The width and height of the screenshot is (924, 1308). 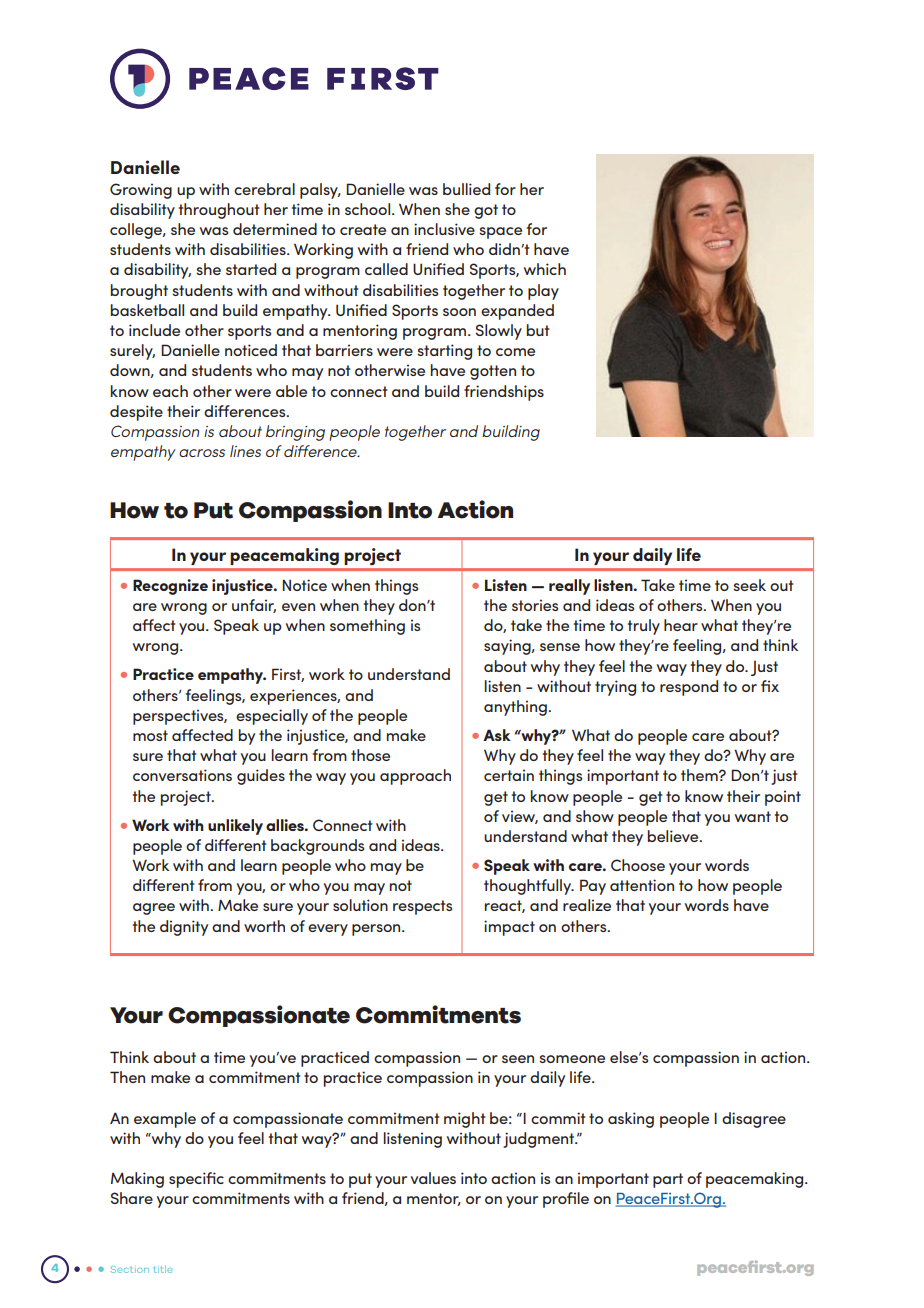 What do you see at coordinates (150, 735) in the screenshot?
I see `most` at bounding box center [150, 735].
